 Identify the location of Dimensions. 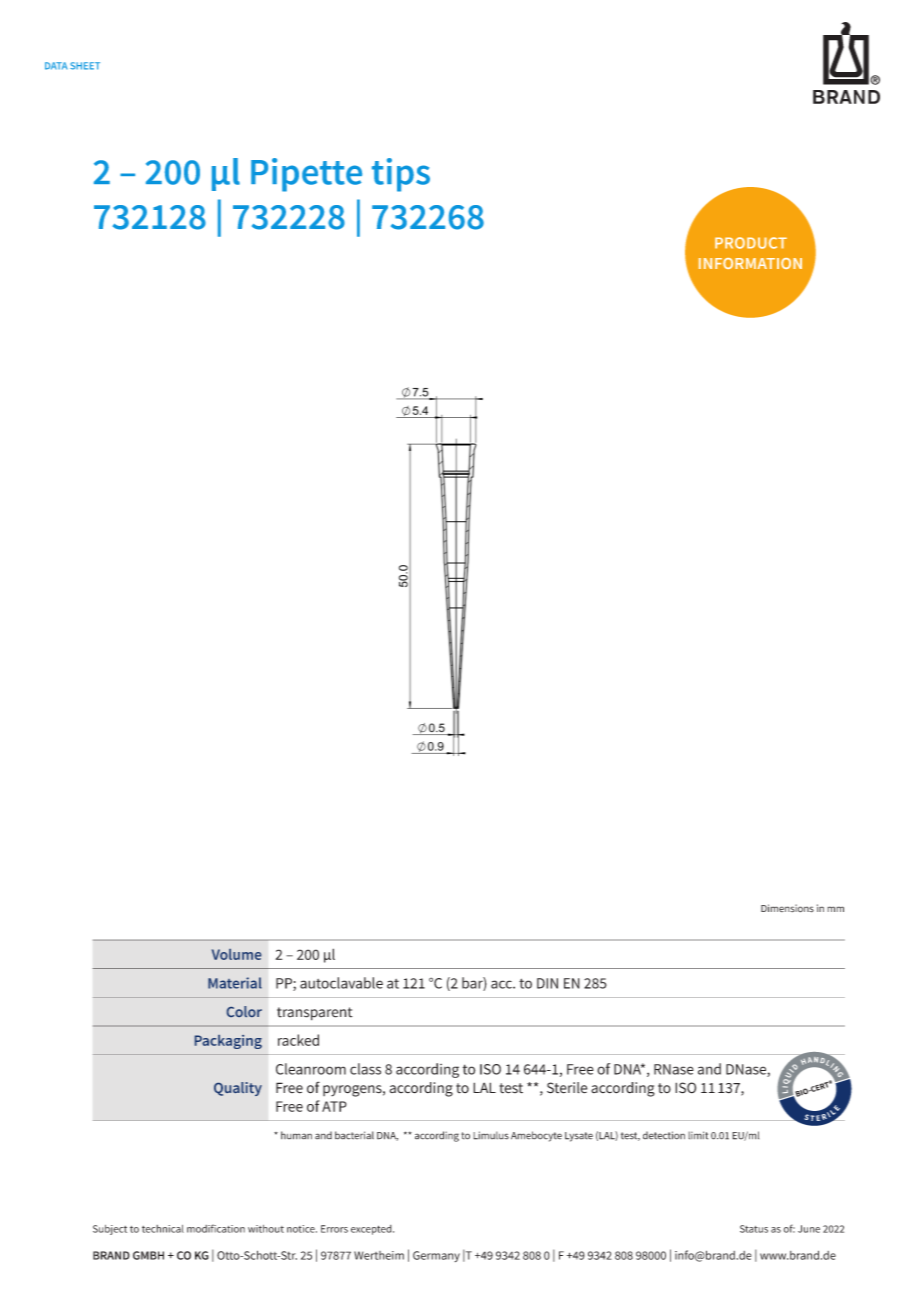
(787, 908).
